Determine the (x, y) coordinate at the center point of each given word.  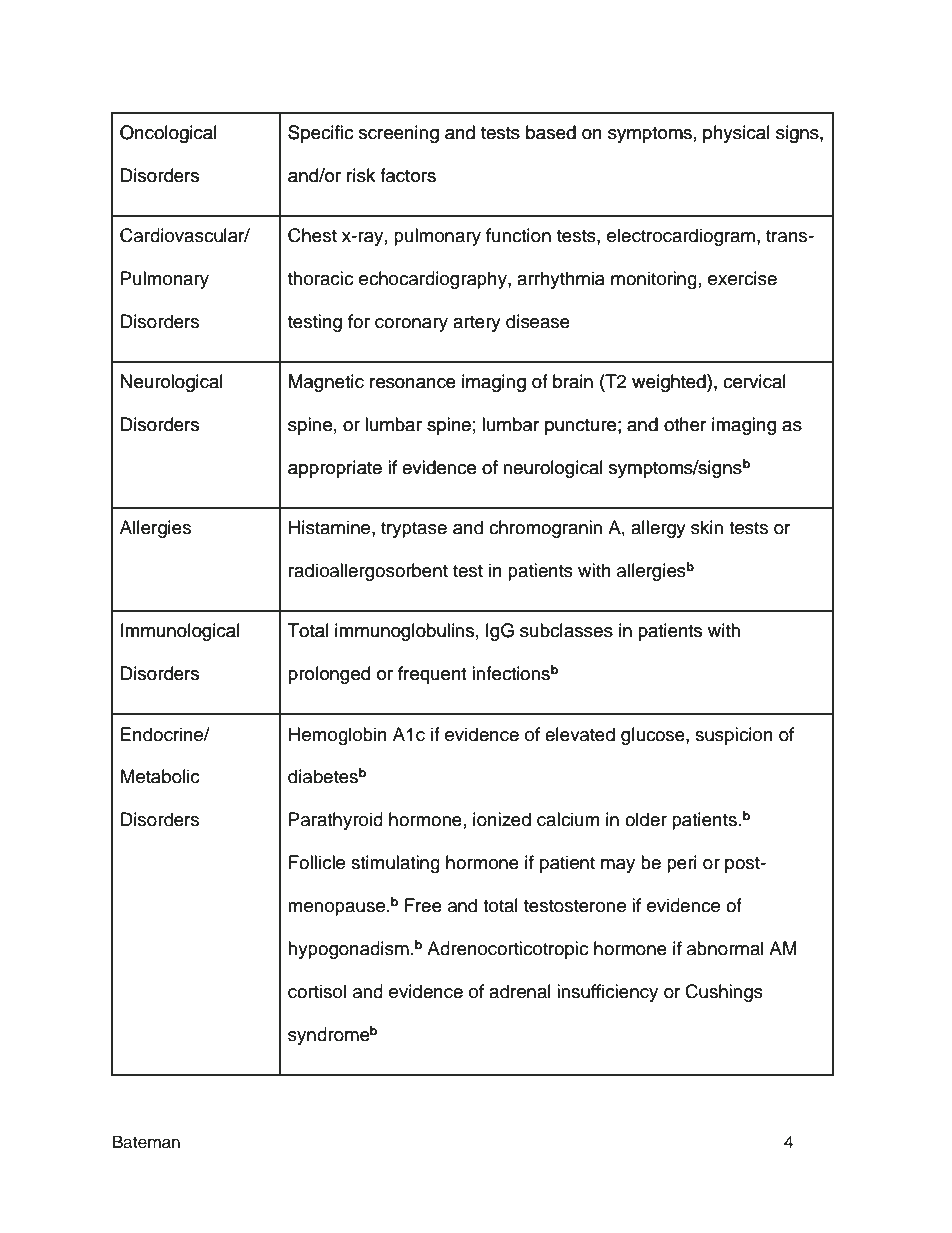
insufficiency (607, 993)
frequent (432, 675)
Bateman (146, 1142)
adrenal (520, 991)
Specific (320, 134)
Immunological (180, 632)
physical (736, 134)
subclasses (566, 630)
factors (408, 175)
